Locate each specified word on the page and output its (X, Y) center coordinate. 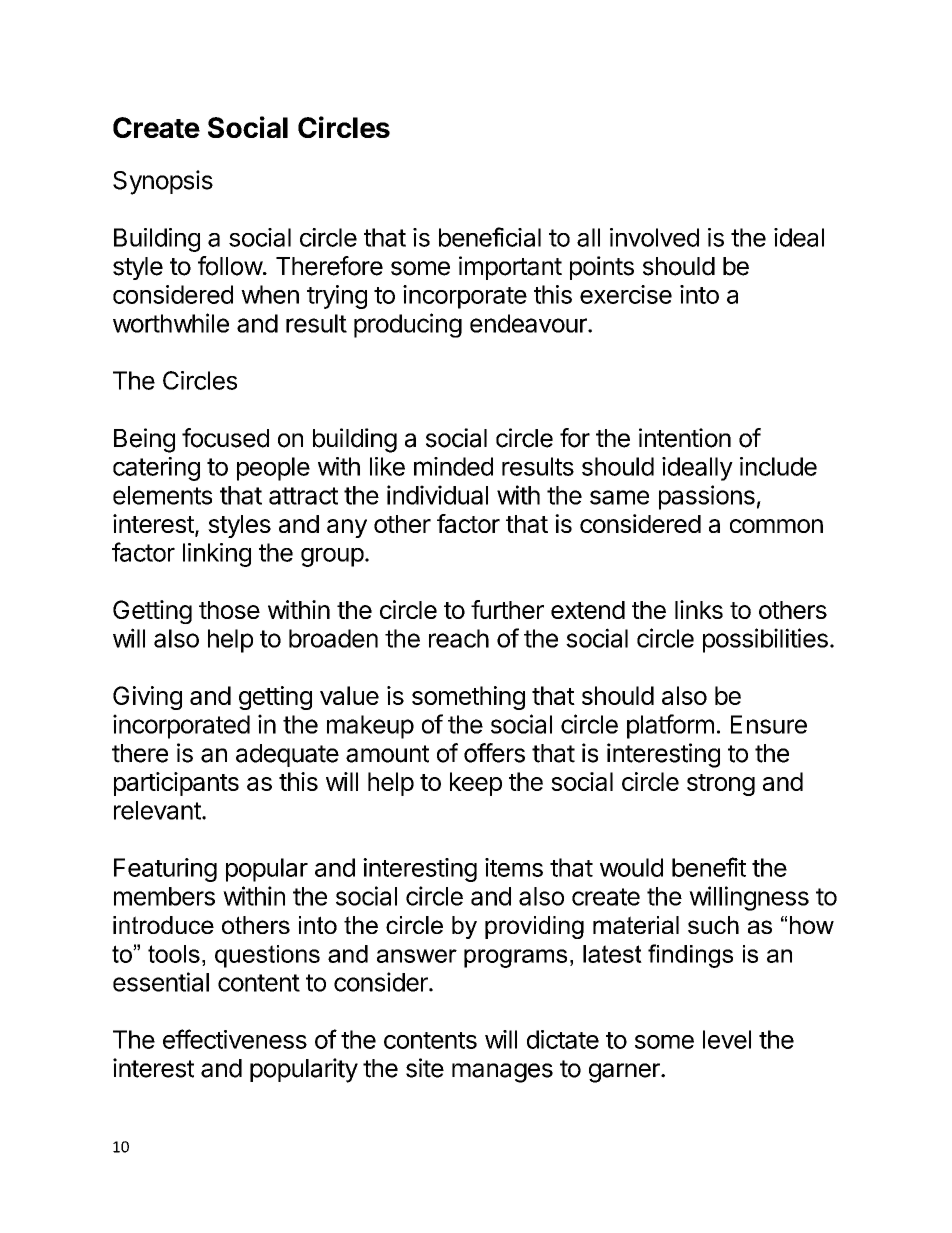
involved (654, 237)
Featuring (165, 870)
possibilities (765, 640)
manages (502, 1073)
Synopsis (163, 182)
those (229, 610)
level (727, 1039)
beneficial (490, 237)
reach (459, 638)
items (514, 867)
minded (453, 466)
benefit (709, 867)
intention (685, 438)
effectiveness (235, 1039)
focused (225, 438)
